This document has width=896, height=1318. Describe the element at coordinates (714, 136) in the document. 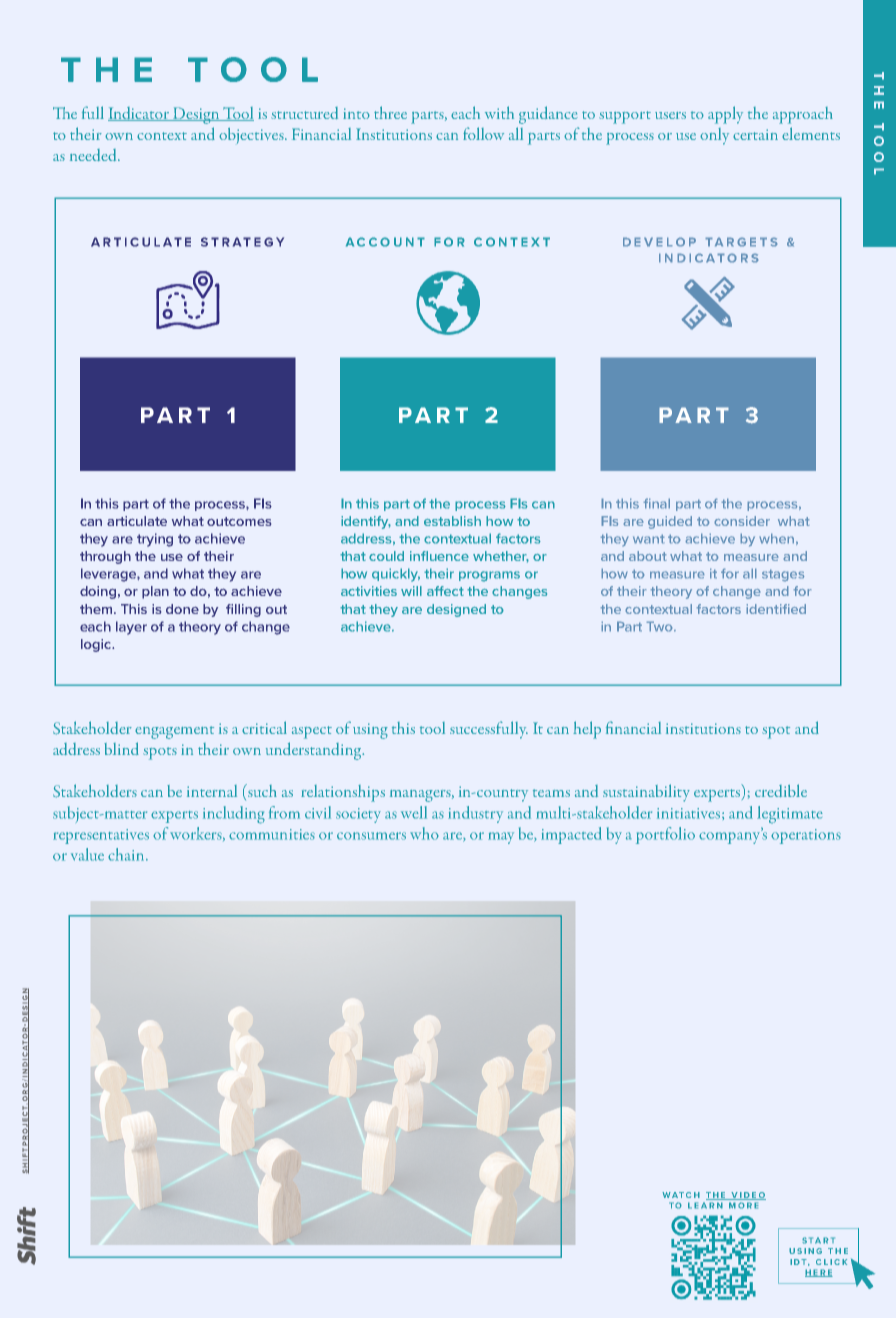

I see `only` at that location.
